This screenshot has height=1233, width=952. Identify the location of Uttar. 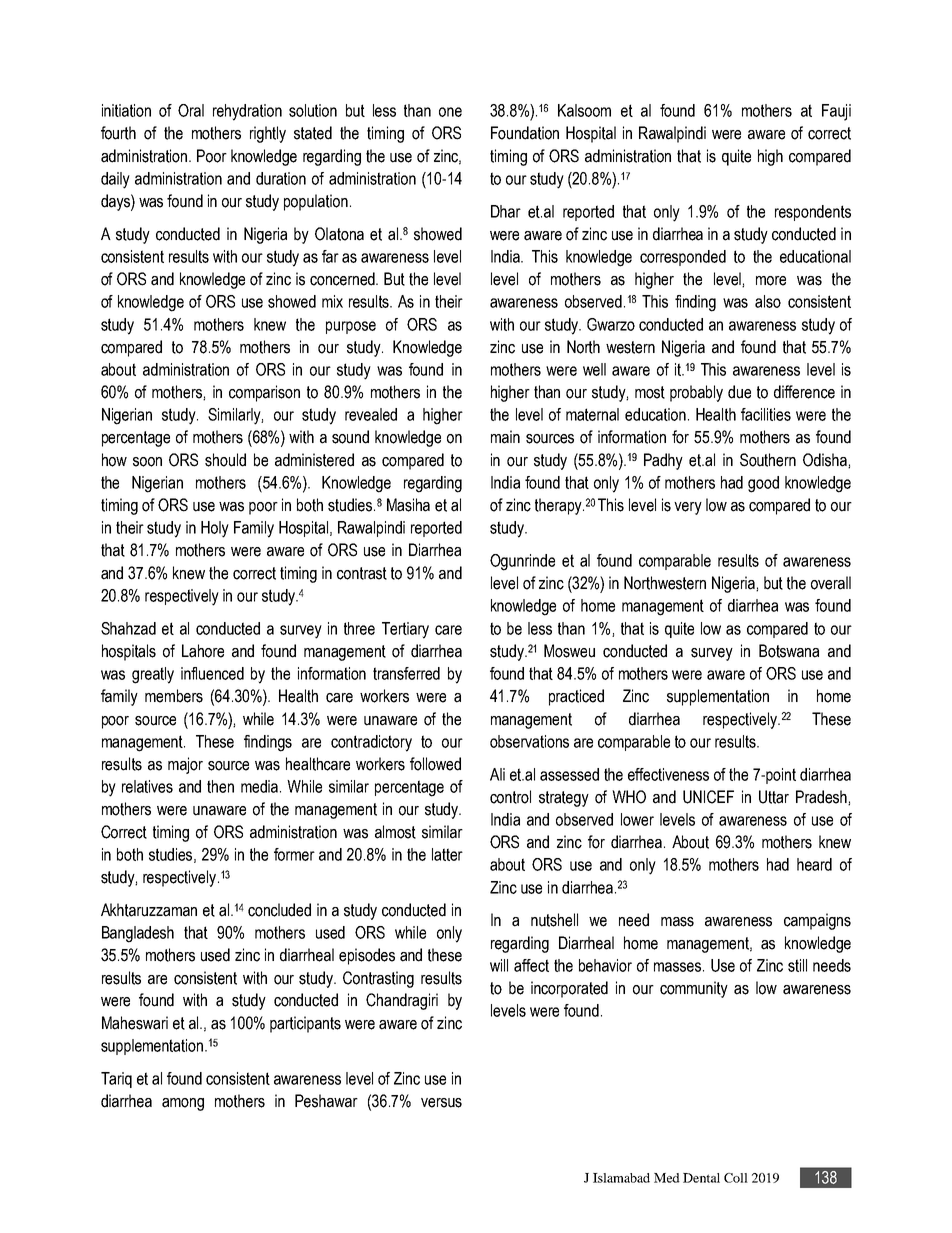
(774, 797).
